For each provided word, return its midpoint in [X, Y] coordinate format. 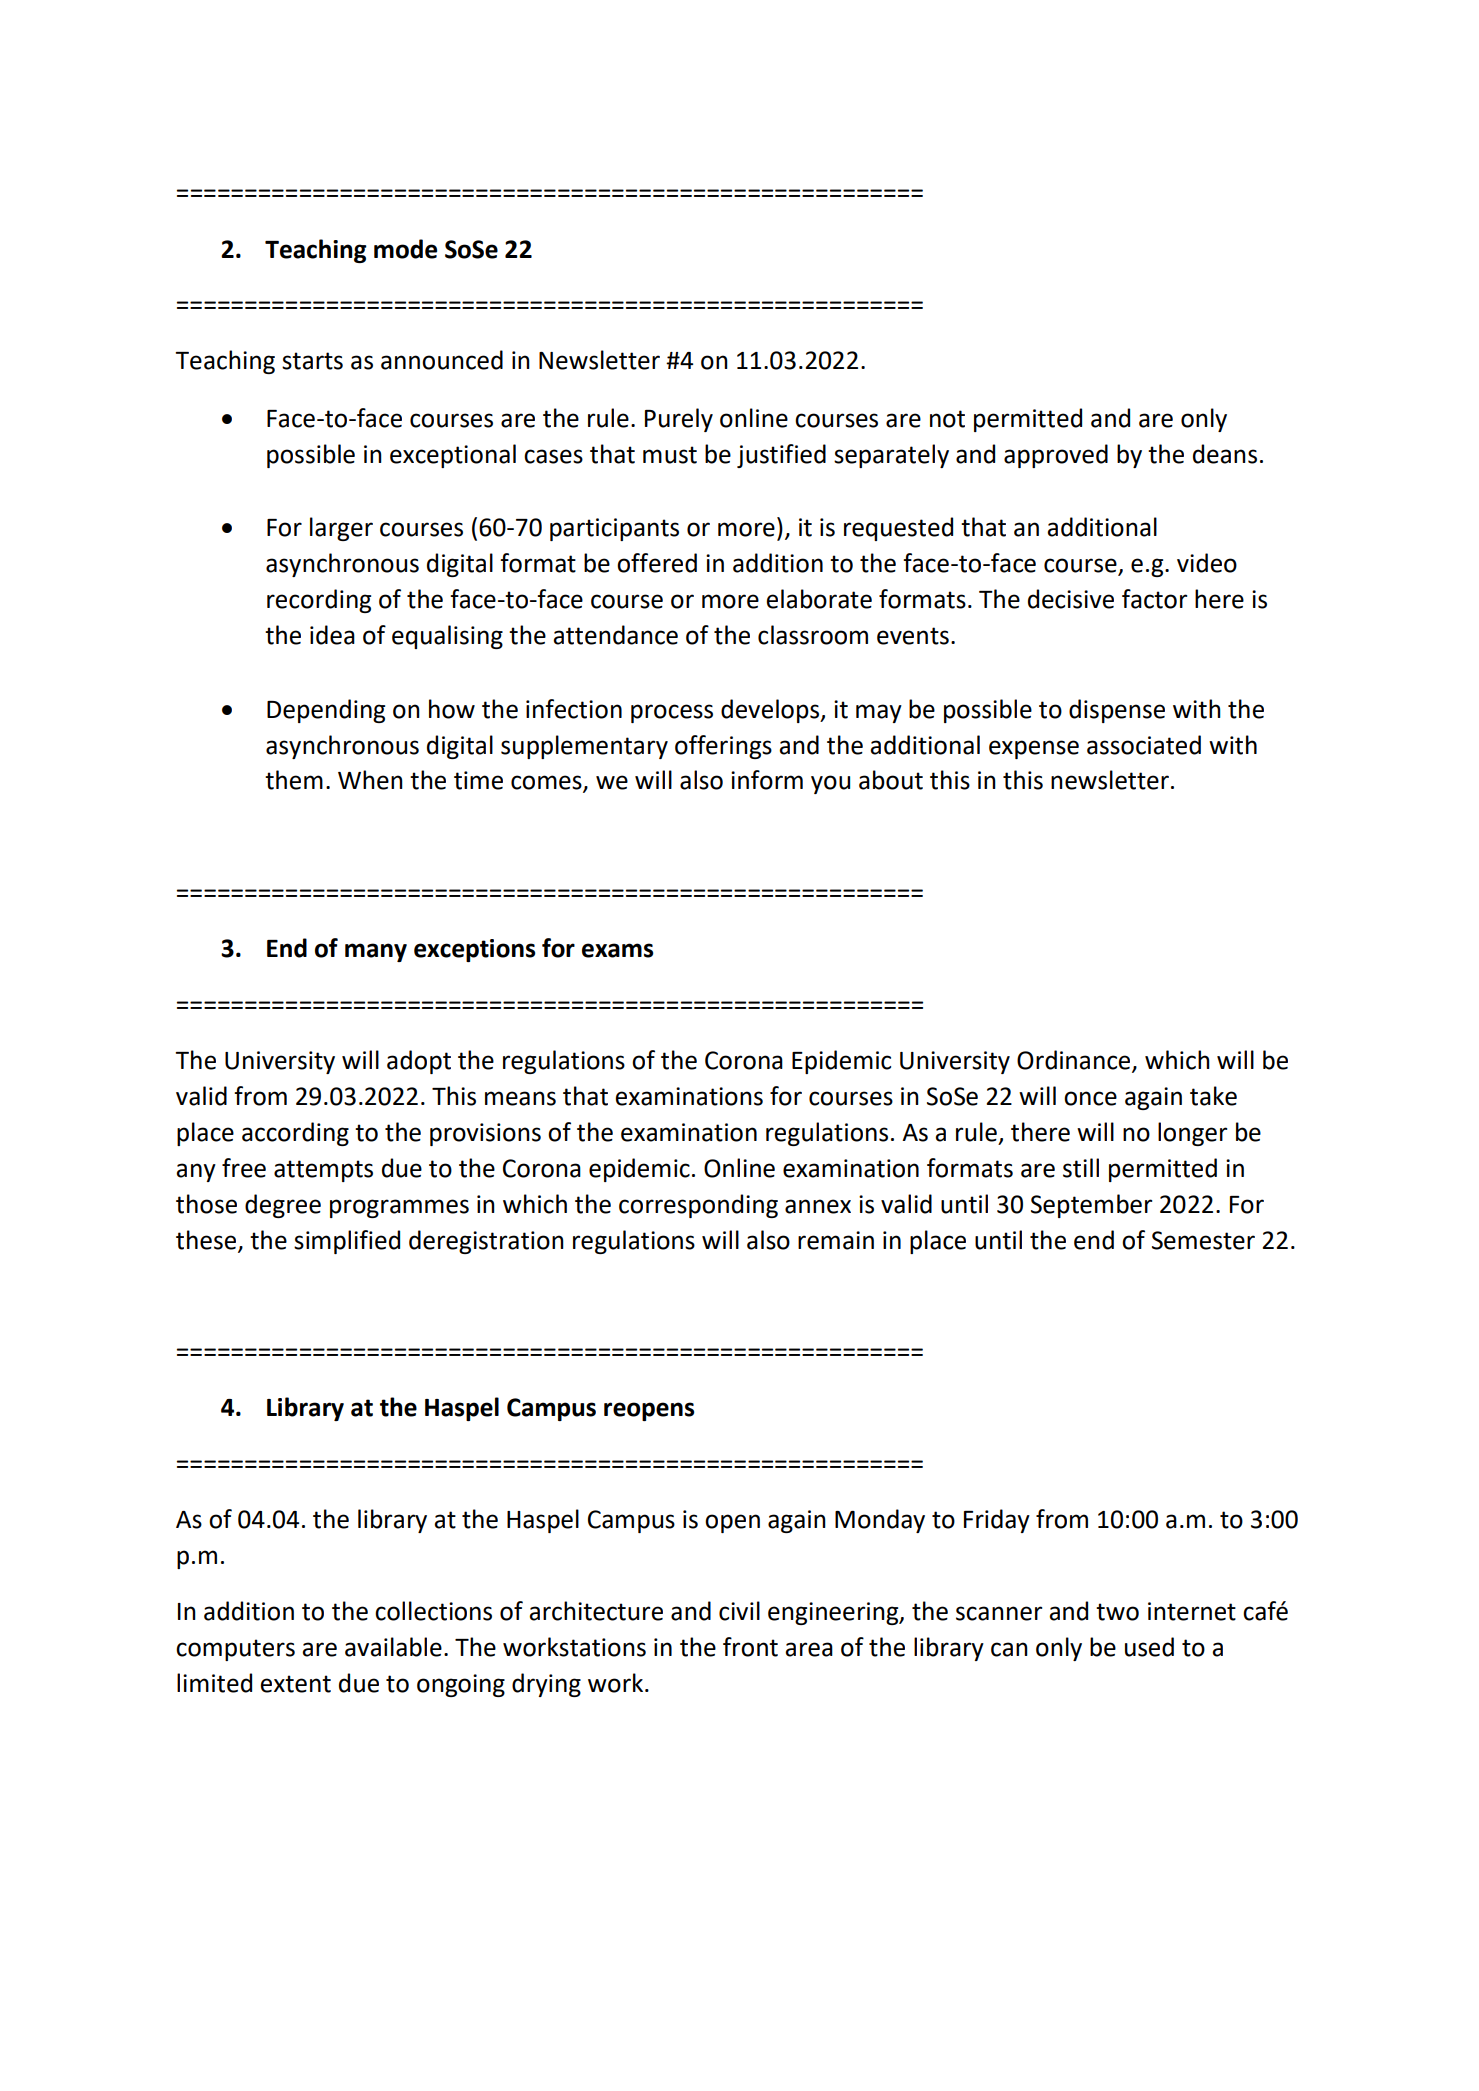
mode [405, 249]
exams [617, 950]
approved [1056, 456]
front [750, 1647]
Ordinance [1075, 1061]
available [393, 1647]
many [376, 952]
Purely [679, 420]
